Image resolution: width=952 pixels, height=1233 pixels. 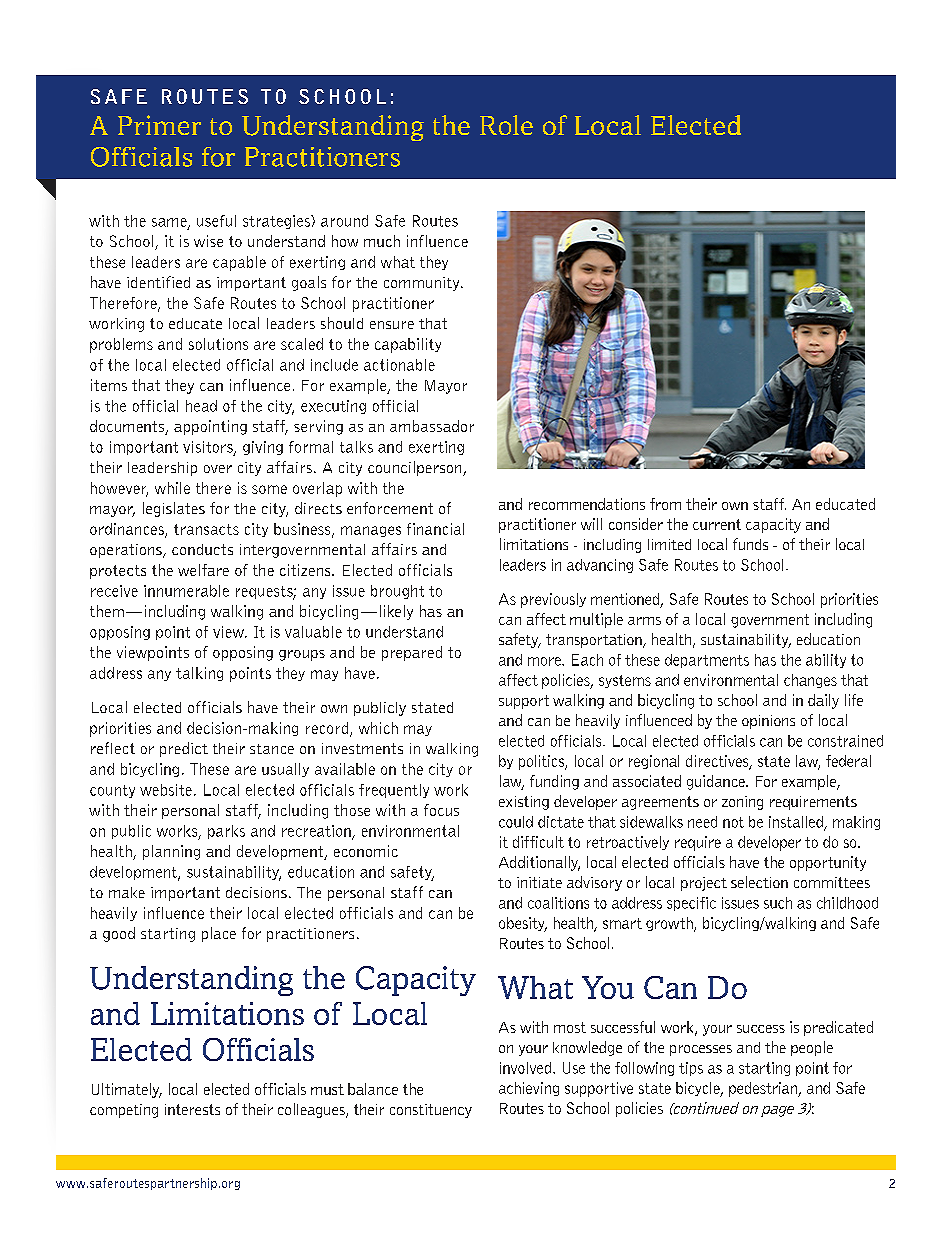 I want to click on visitors, so click(x=209, y=448).
